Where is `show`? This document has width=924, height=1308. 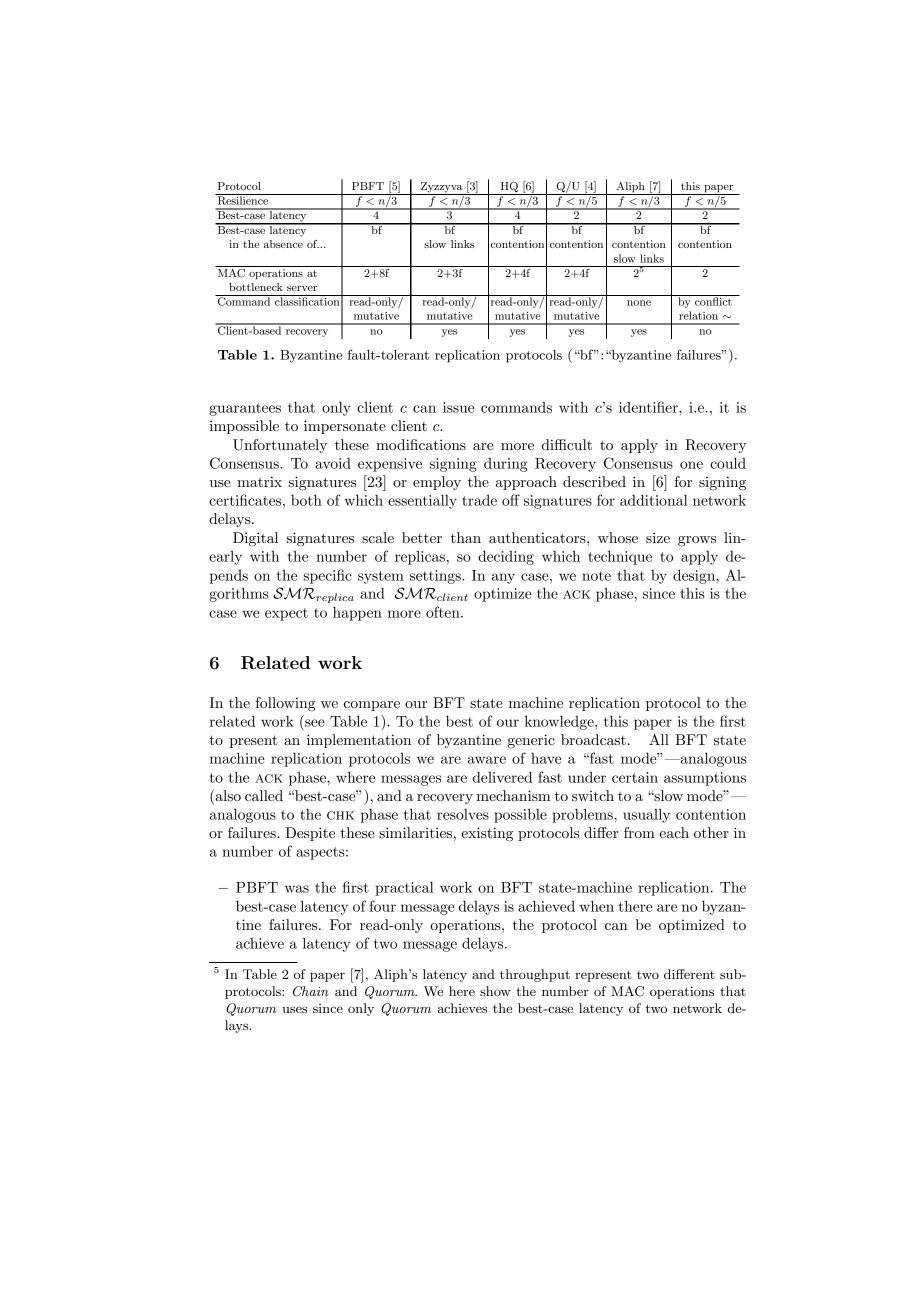
show is located at coordinates (495, 991).
